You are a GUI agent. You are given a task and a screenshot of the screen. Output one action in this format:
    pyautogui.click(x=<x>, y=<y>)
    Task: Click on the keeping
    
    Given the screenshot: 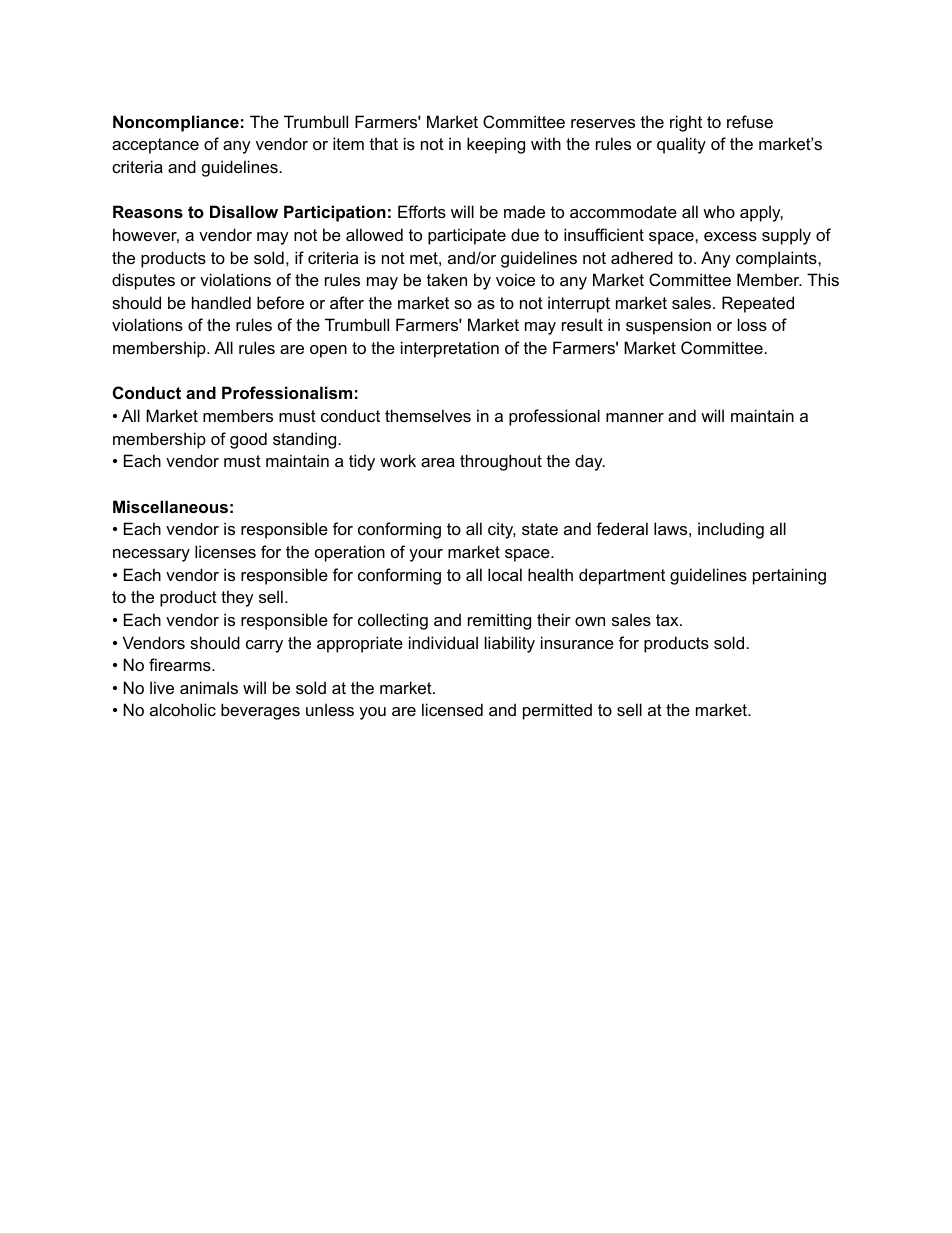 What is the action you would take?
    pyautogui.click(x=496, y=145)
